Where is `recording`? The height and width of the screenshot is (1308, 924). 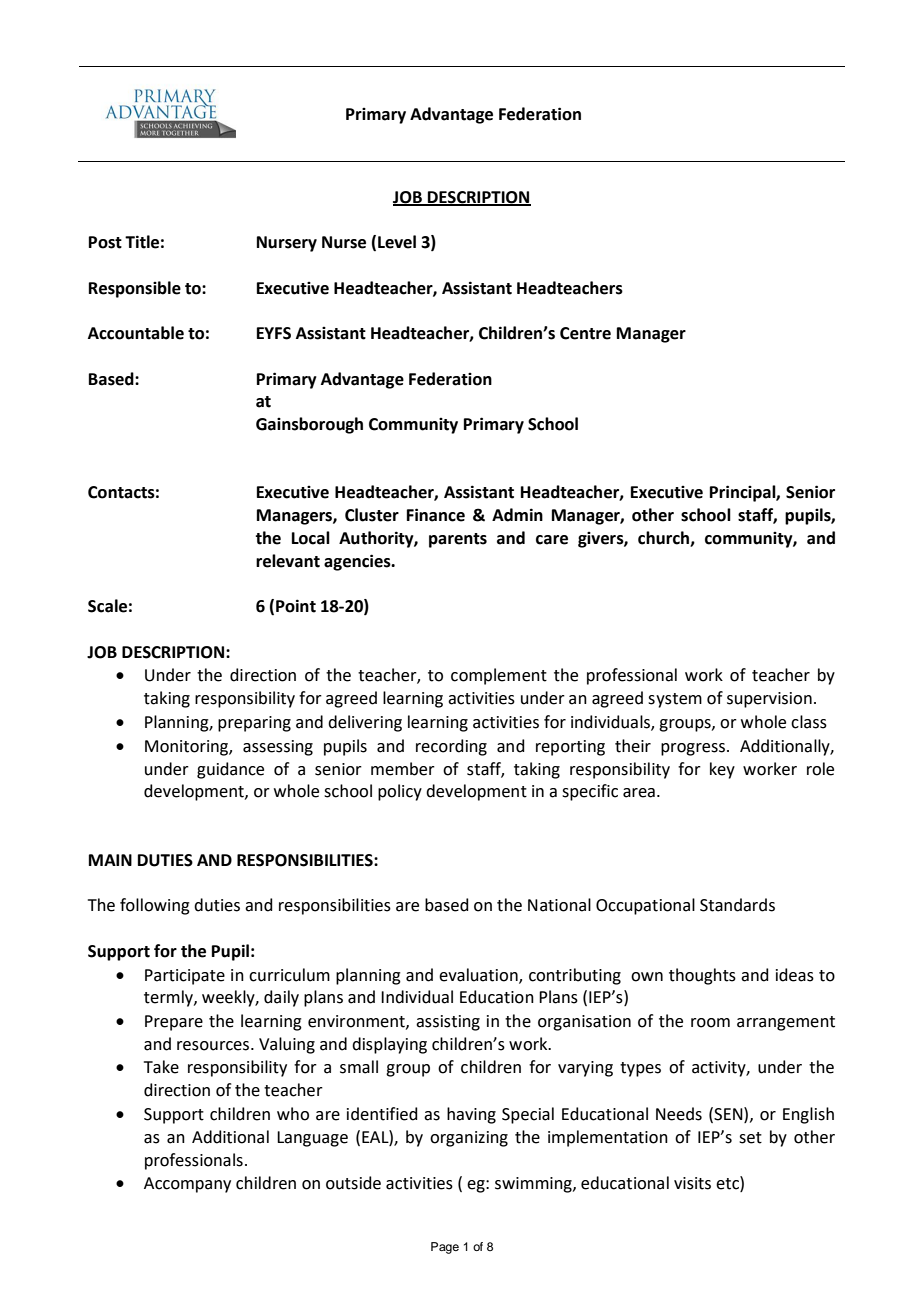 recording is located at coordinates (451, 747).
